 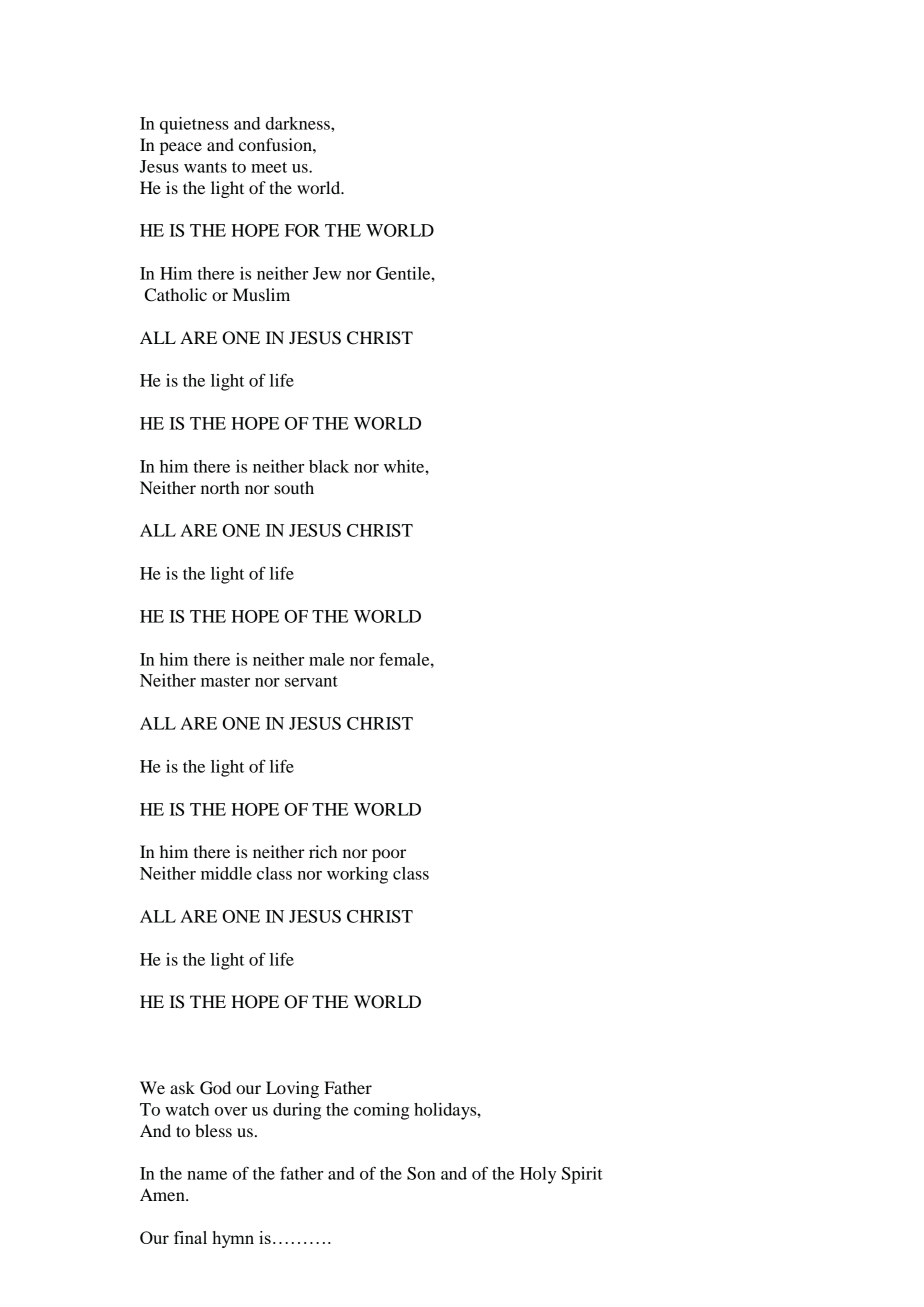 What do you see at coordinates (421, 1173) in the screenshot?
I see `Son` at bounding box center [421, 1173].
